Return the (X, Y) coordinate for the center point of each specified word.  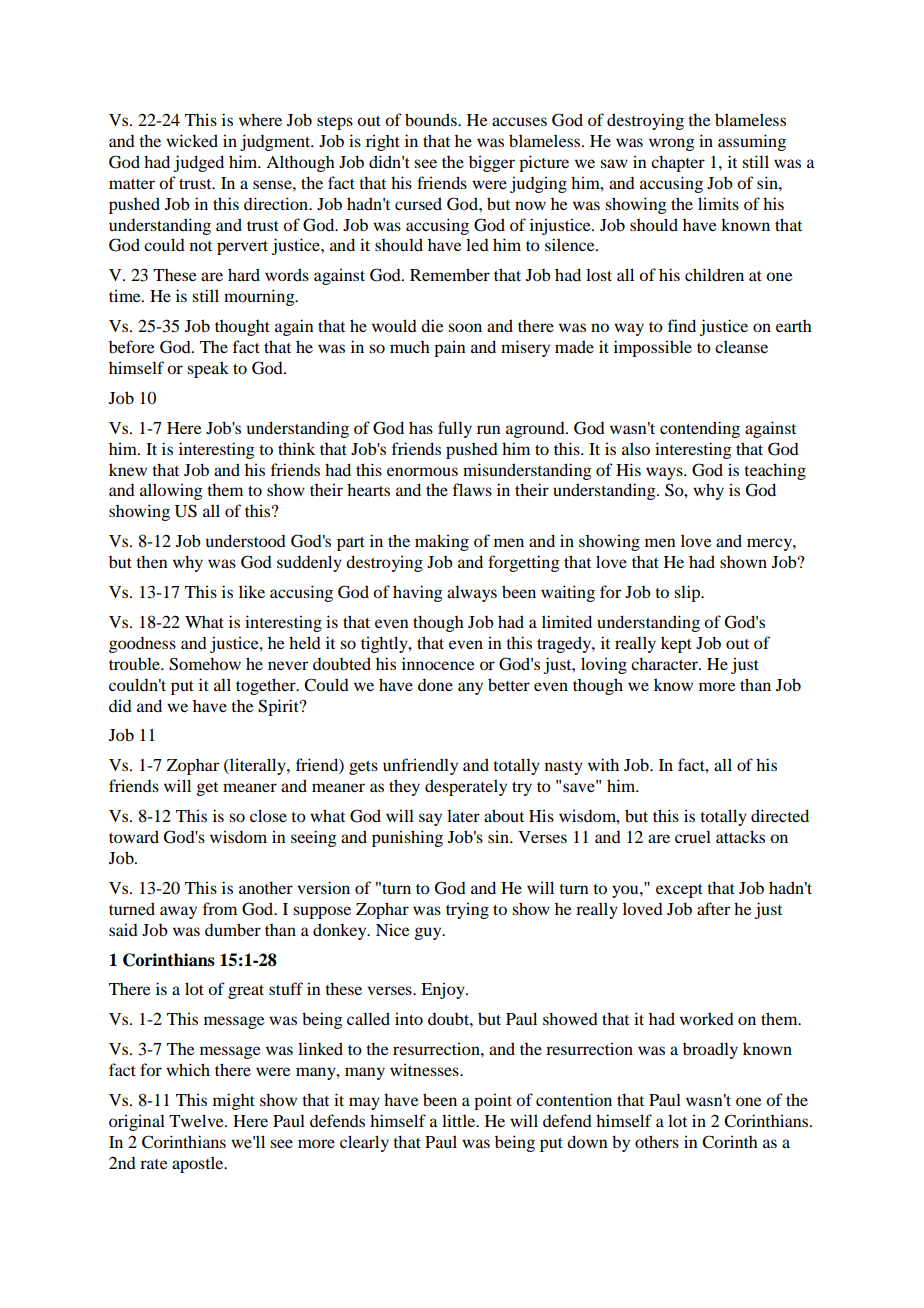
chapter (678, 163)
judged (199, 163)
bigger (492, 163)
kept (676, 644)
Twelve (197, 1120)
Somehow (205, 664)
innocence (438, 663)
